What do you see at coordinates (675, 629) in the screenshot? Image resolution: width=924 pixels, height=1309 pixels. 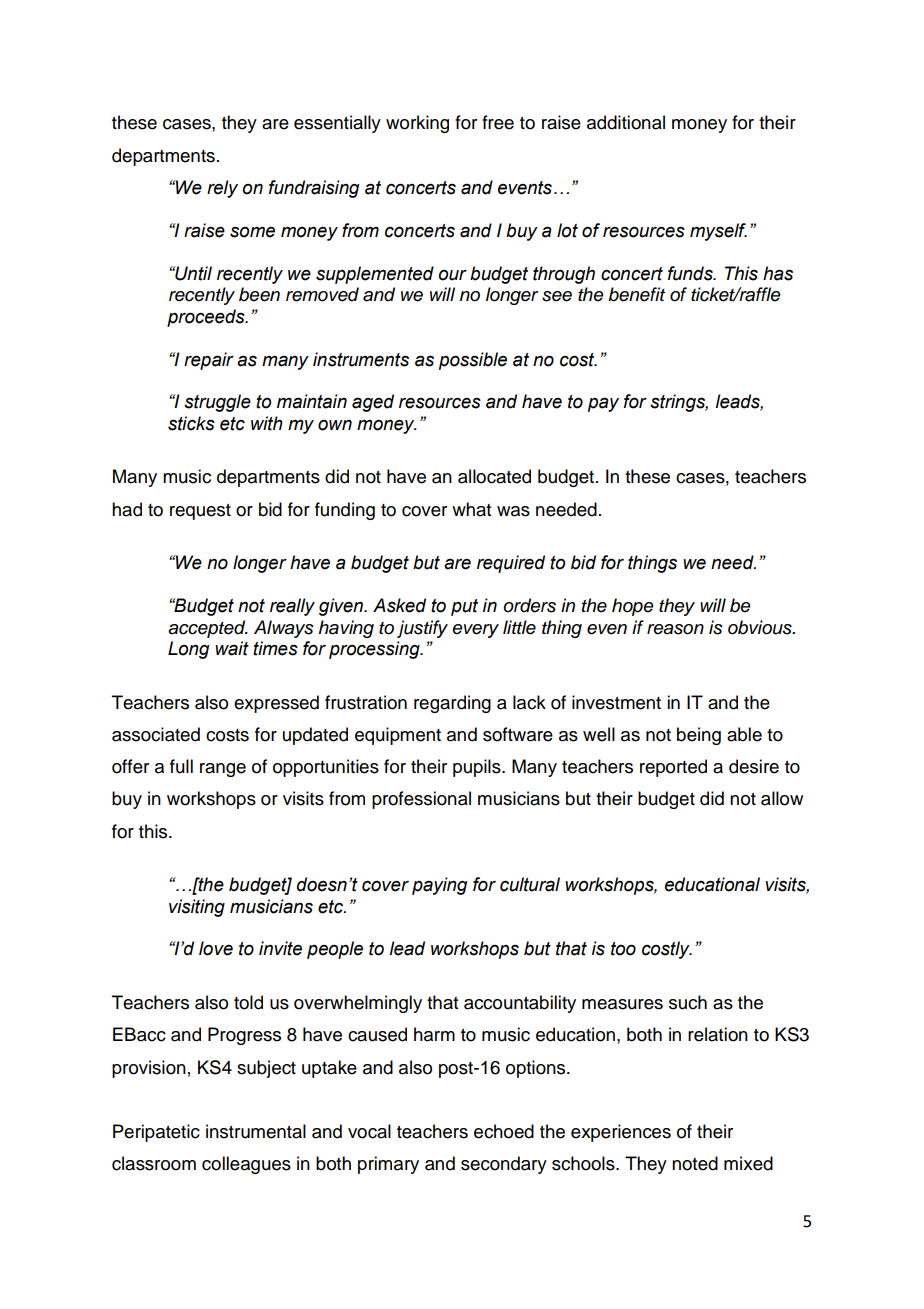 I see `reason` at bounding box center [675, 629].
